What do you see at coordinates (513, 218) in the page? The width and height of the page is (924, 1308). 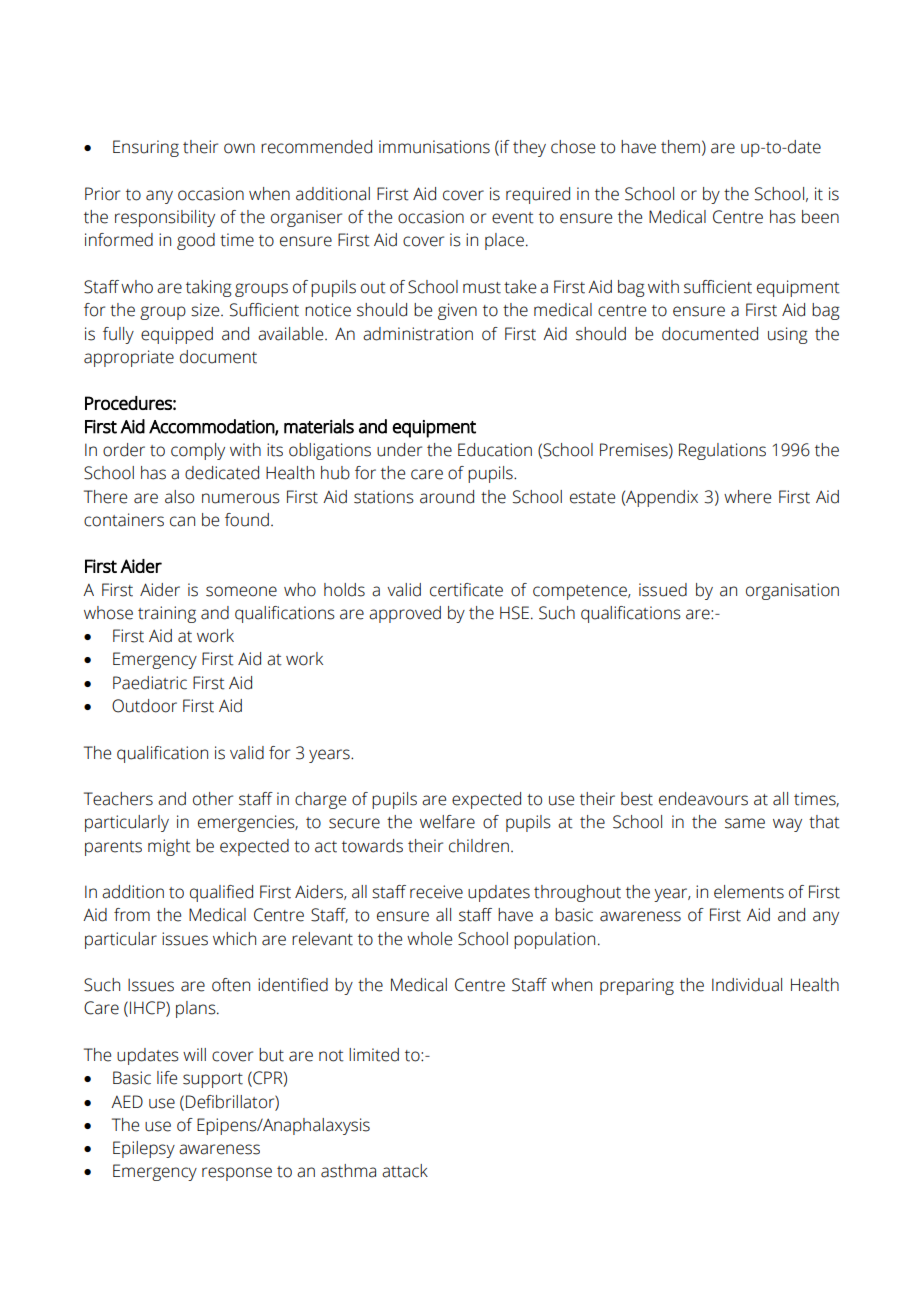 I see `event` at bounding box center [513, 218].
